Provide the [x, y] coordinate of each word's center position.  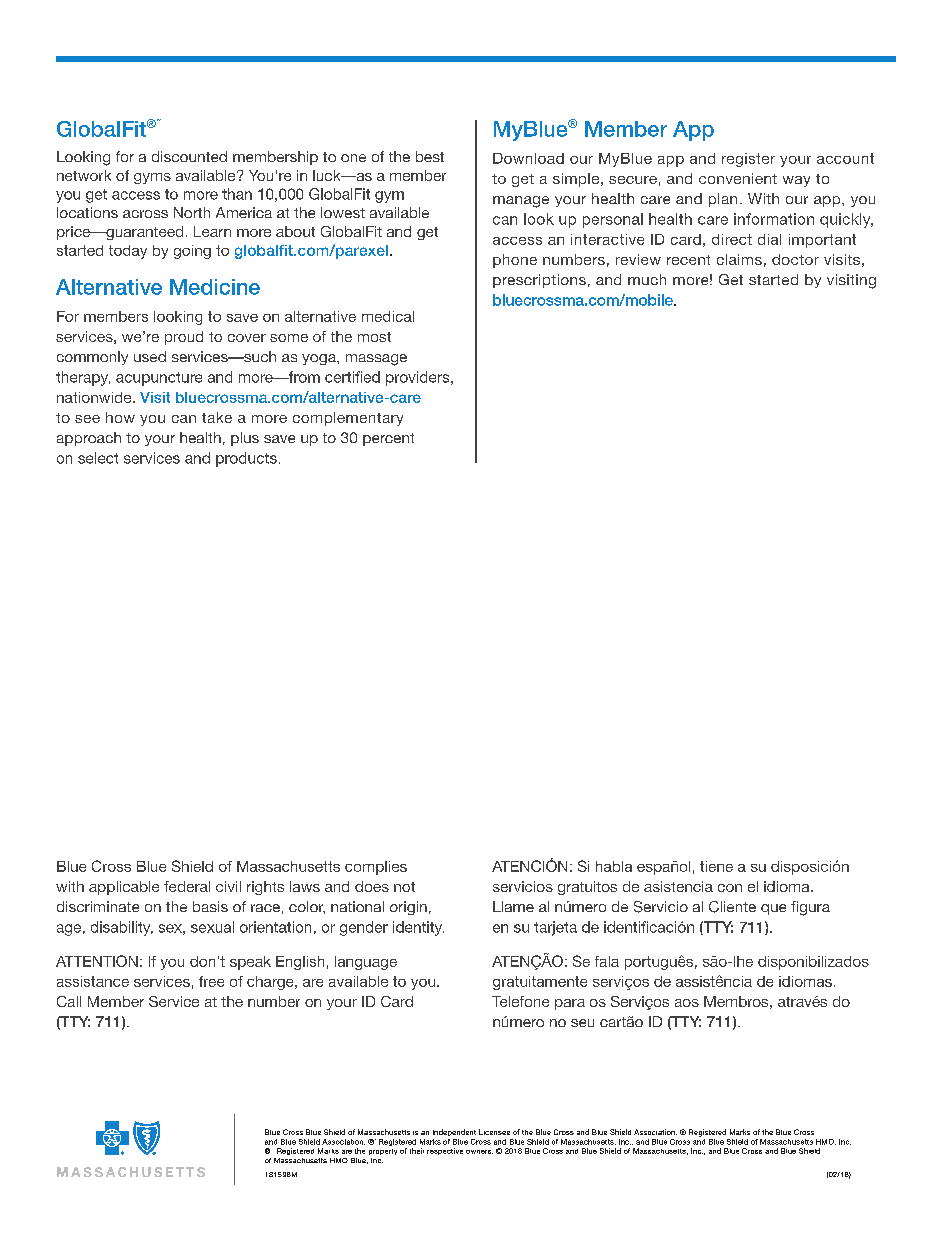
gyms [152, 178]
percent [388, 439]
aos [687, 1003]
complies [376, 868]
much [647, 279]
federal [187, 886]
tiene [716, 866]
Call [69, 1001]
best [430, 156]
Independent [454, 1132]
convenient [738, 178]
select [98, 458]
